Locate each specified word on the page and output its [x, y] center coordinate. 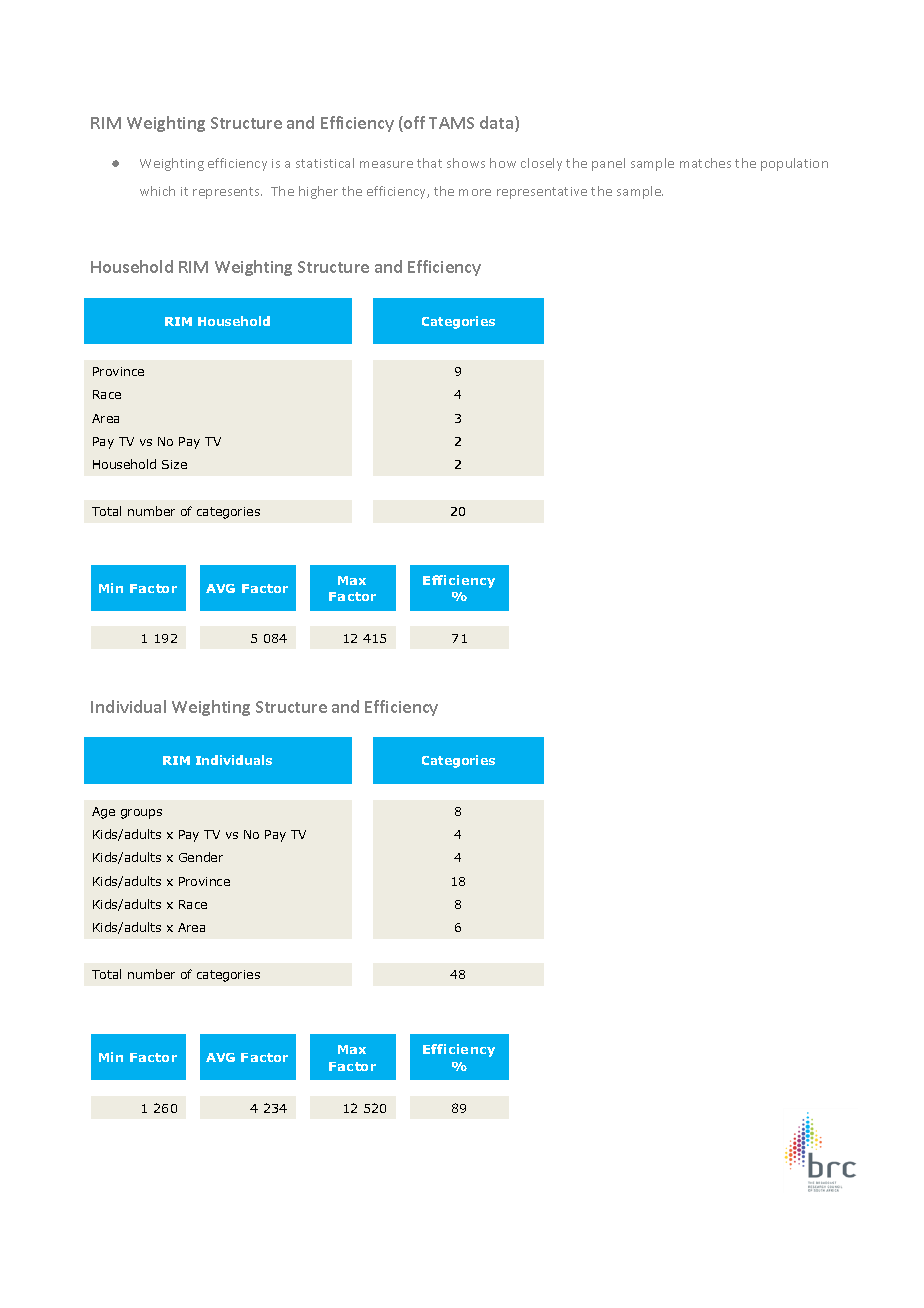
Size [174, 464]
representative [542, 193]
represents [227, 193]
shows [466, 163]
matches [705, 163]
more [475, 192]
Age [103, 813]
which [157, 191]
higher [318, 192]
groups [141, 814]
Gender [201, 857]
